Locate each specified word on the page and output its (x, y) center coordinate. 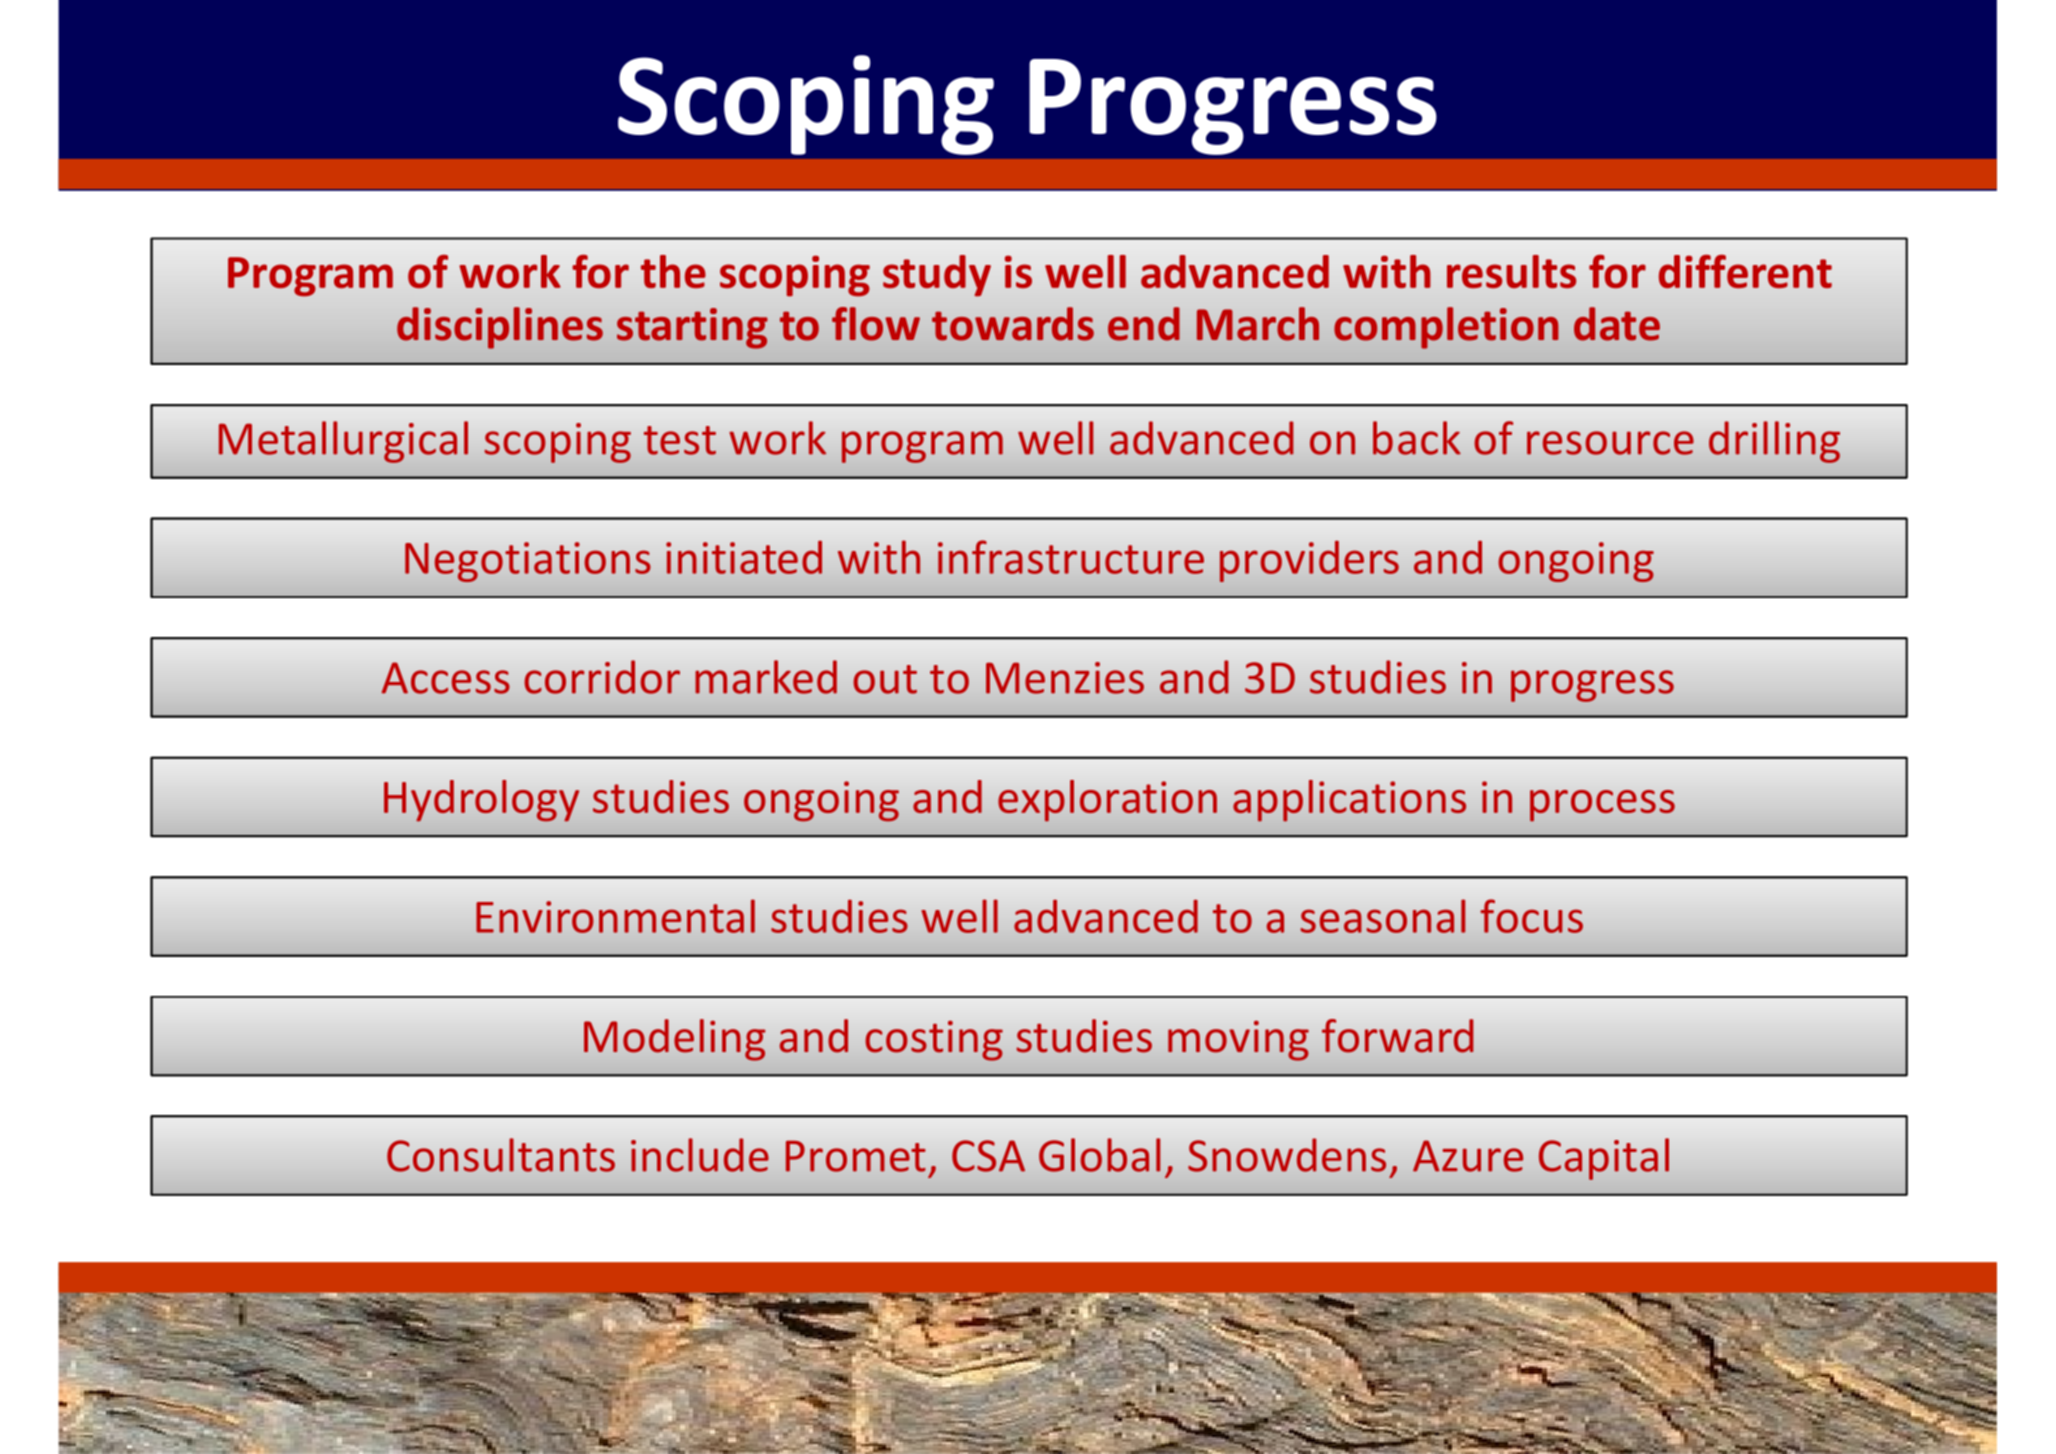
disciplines (500, 328)
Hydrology (481, 801)
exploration (1107, 801)
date (1617, 324)
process (1602, 806)
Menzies (1065, 678)
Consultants (501, 1155)
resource (1610, 443)
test (680, 440)
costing (934, 1041)
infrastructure (1071, 557)
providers (1309, 561)
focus (1531, 916)
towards (1013, 324)
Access (445, 678)
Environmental (615, 916)
